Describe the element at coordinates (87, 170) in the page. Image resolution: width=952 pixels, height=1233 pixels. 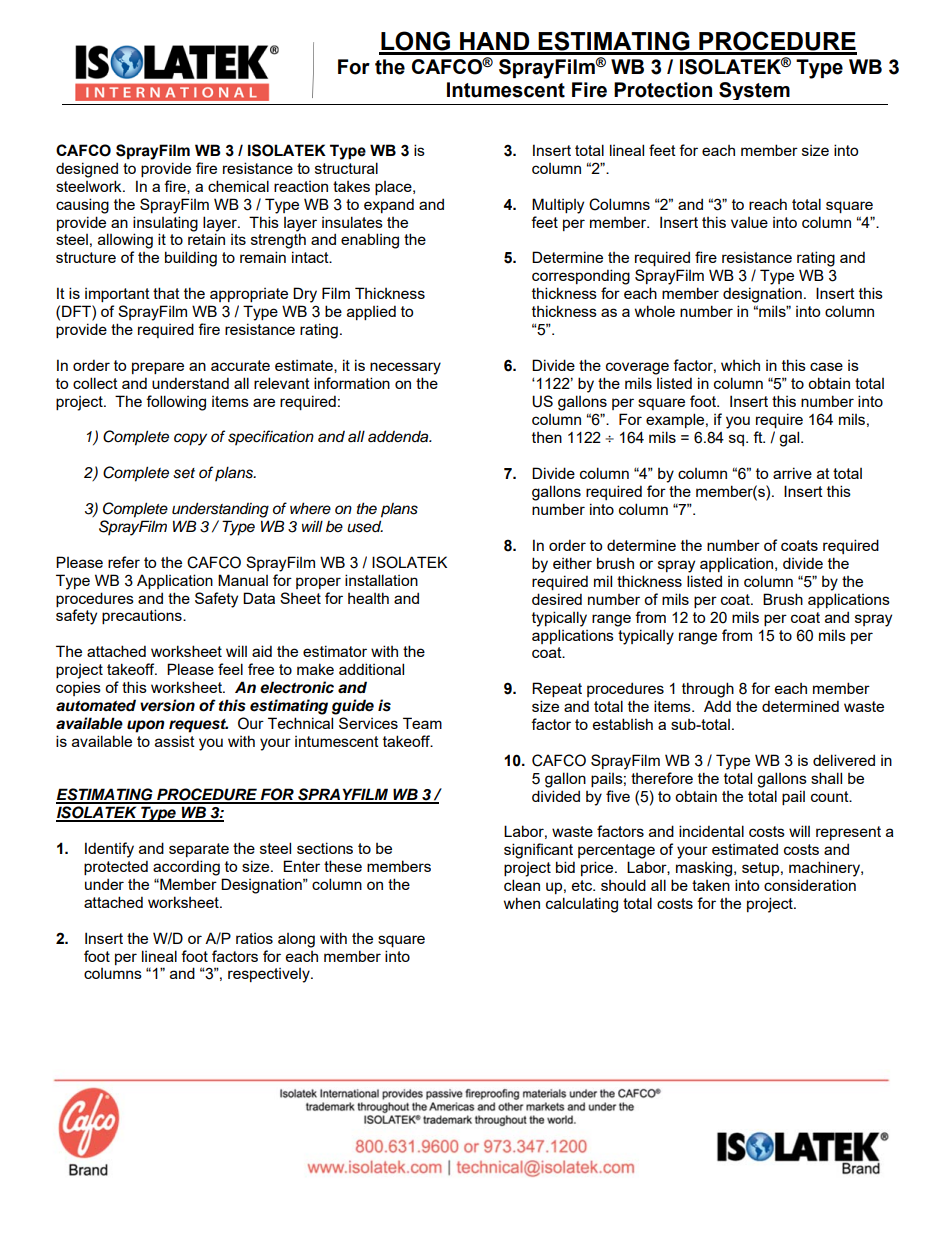
I see `designed` at that location.
